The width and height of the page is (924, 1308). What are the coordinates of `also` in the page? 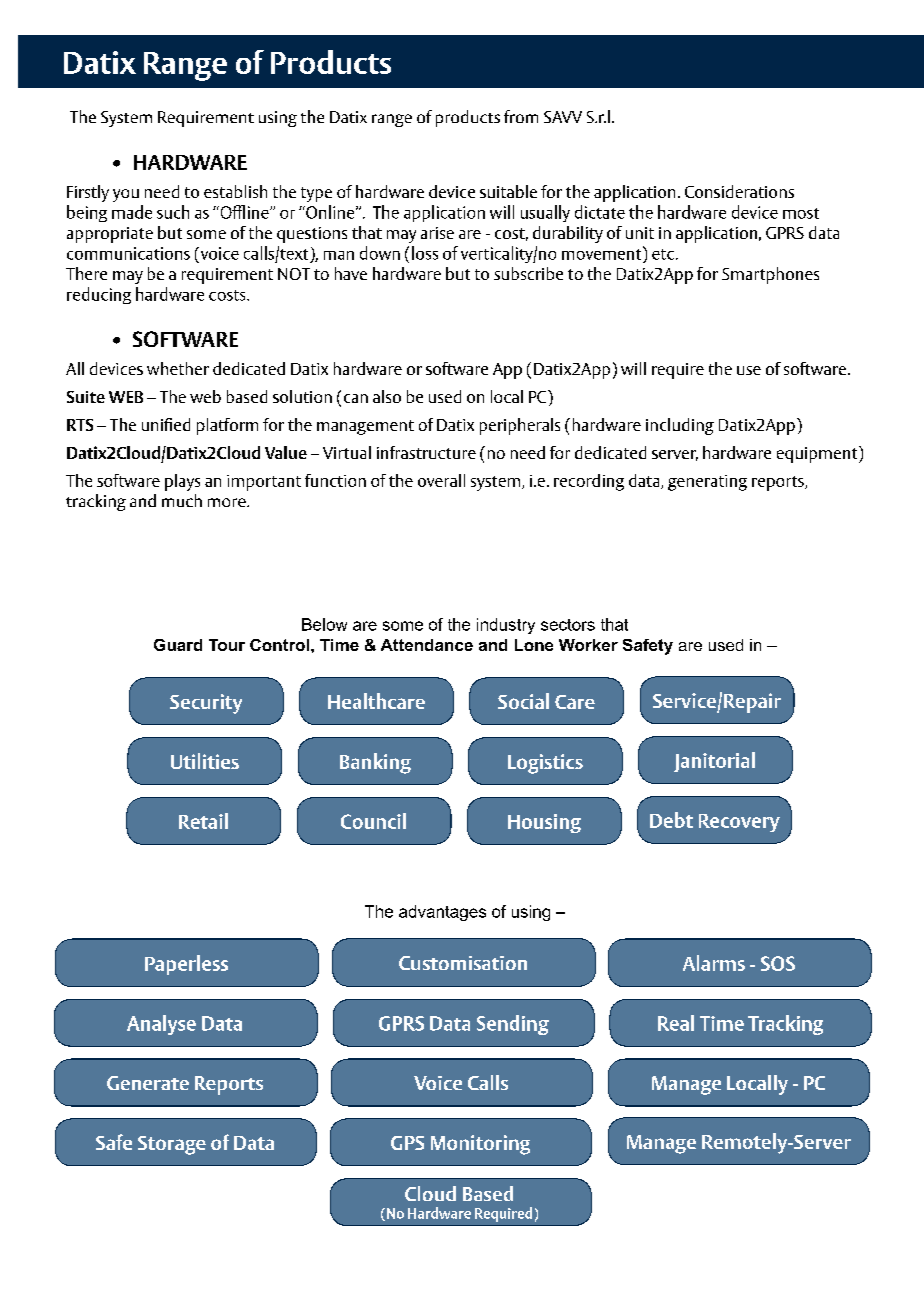 It's located at (387, 396).
